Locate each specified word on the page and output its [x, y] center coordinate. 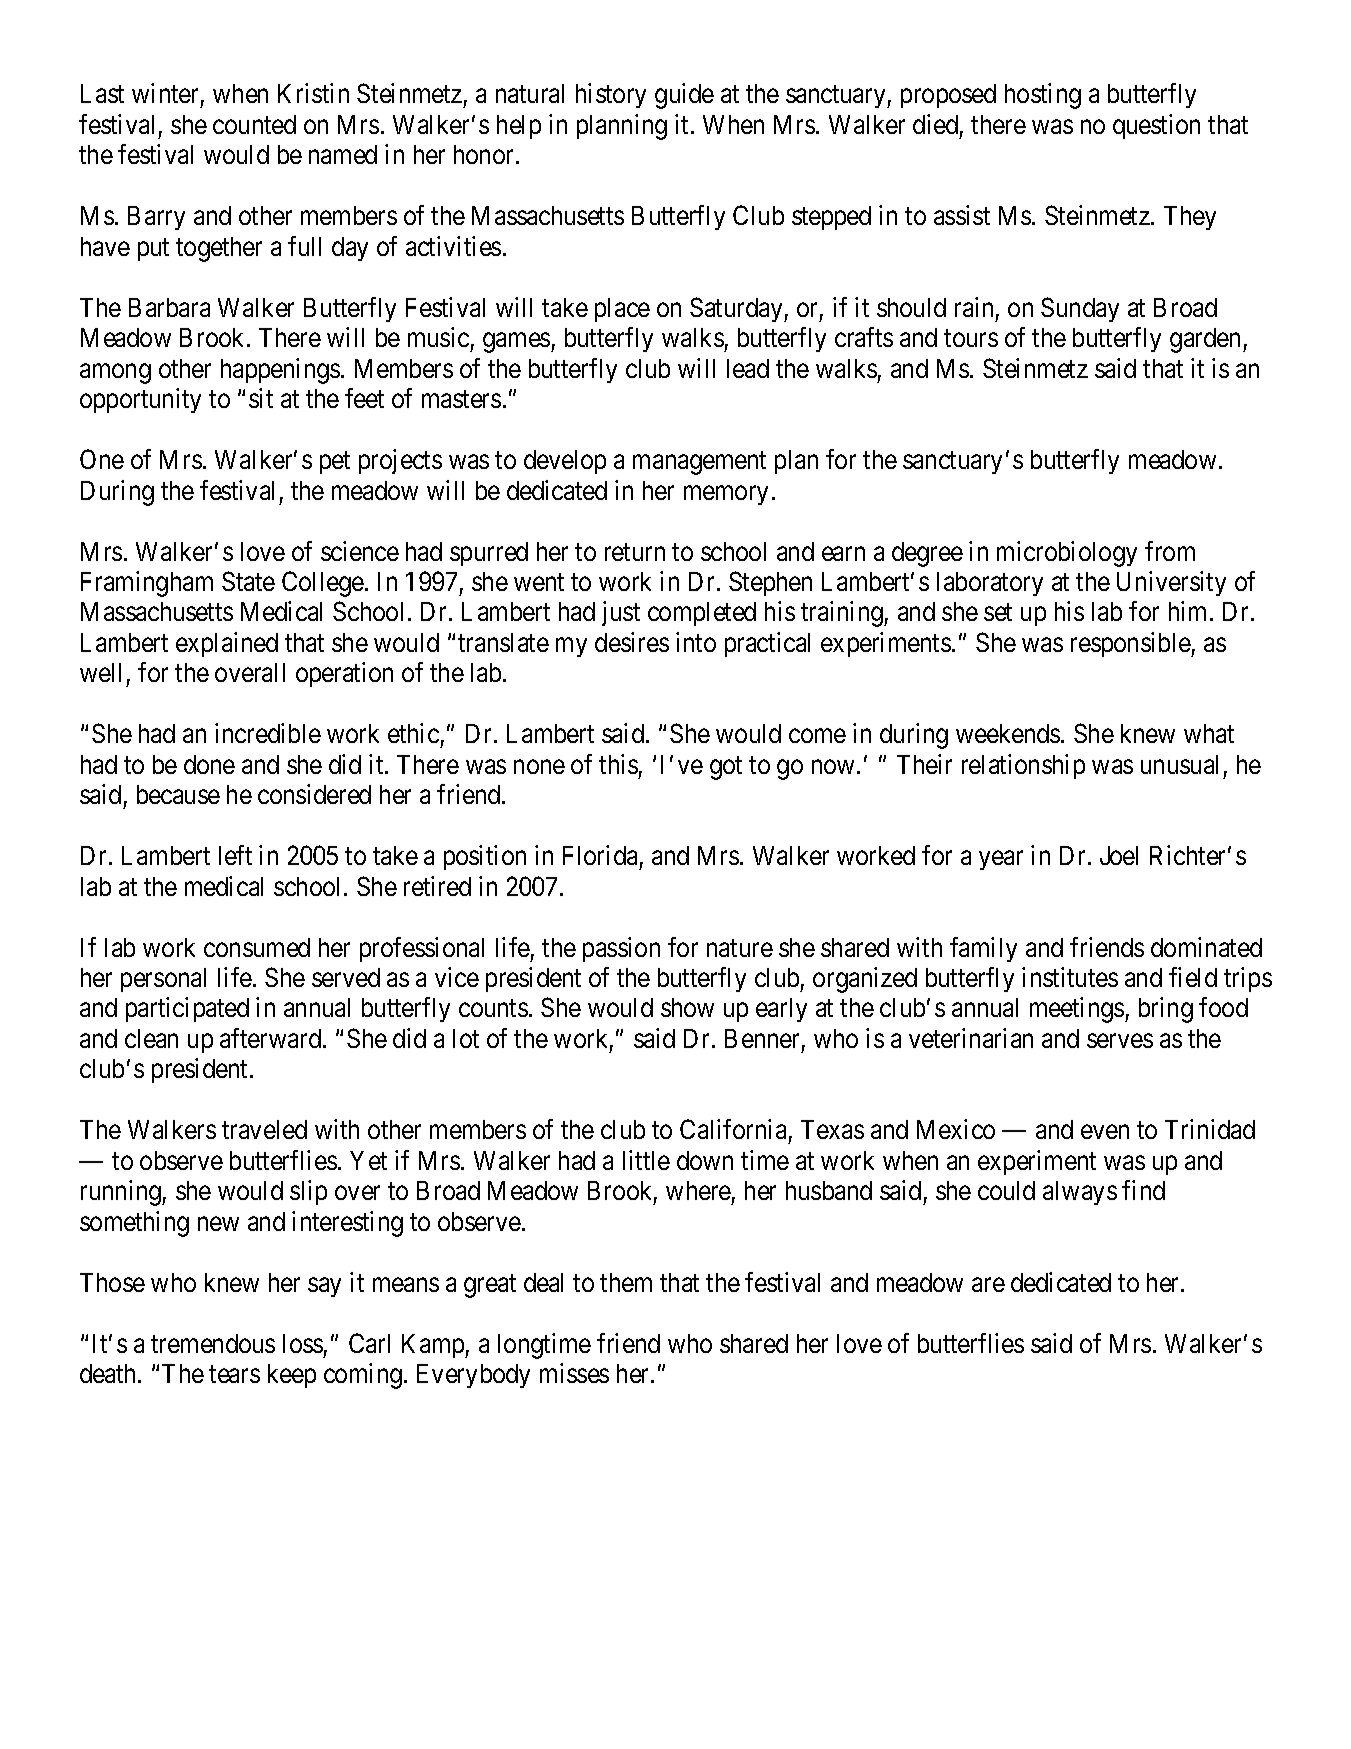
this [618, 764]
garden [1207, 340]
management [699, 463]
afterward [272, 1038]
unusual [1179, 764]
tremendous [213, 1343]
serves [1120, 1041]
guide [684, 96]
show [687, 1007]
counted [254, 124]
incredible [268, 733]
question [1156, 126]
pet [335, 463]
